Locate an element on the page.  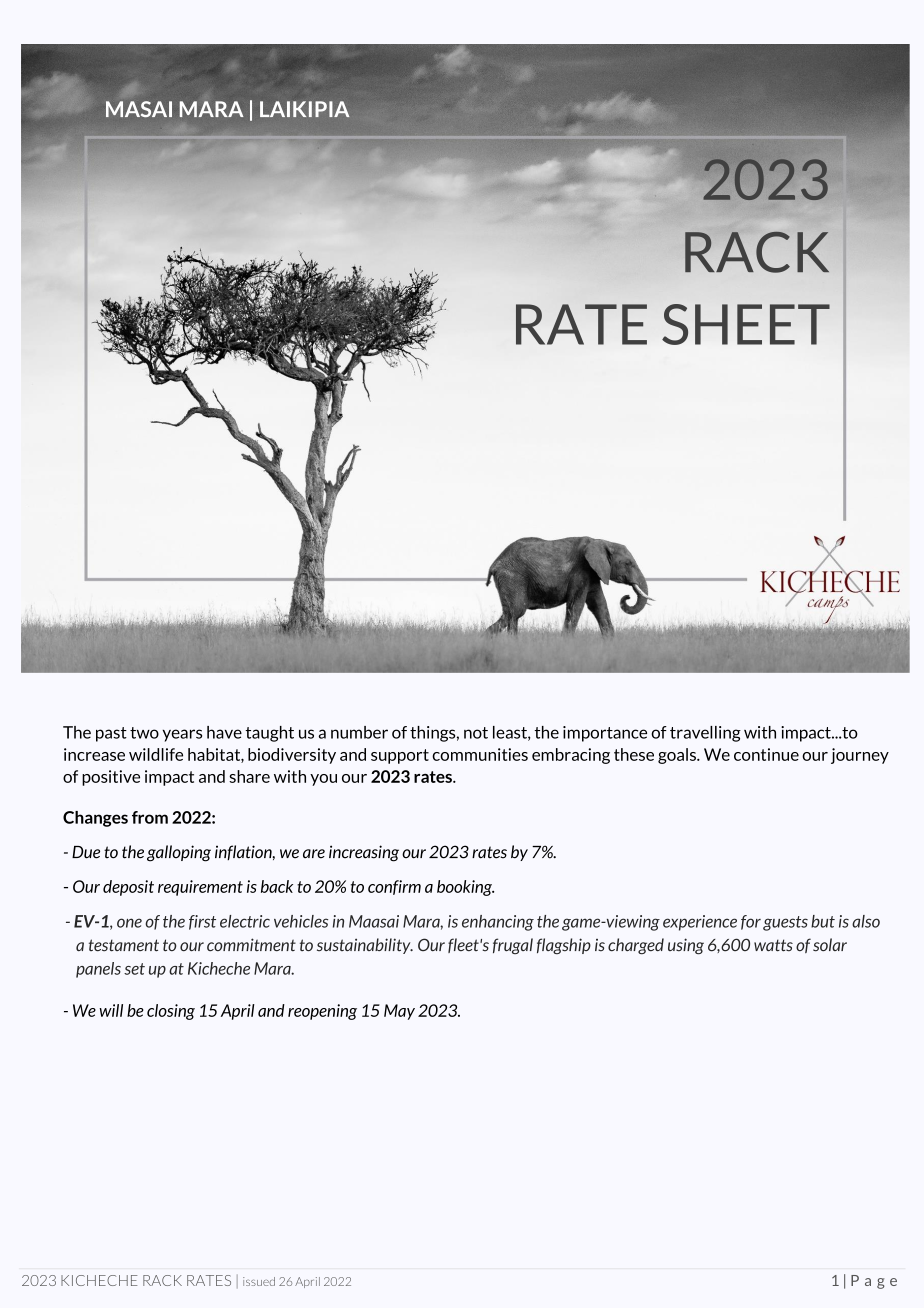
May is located at coordinates (399, 1012).
